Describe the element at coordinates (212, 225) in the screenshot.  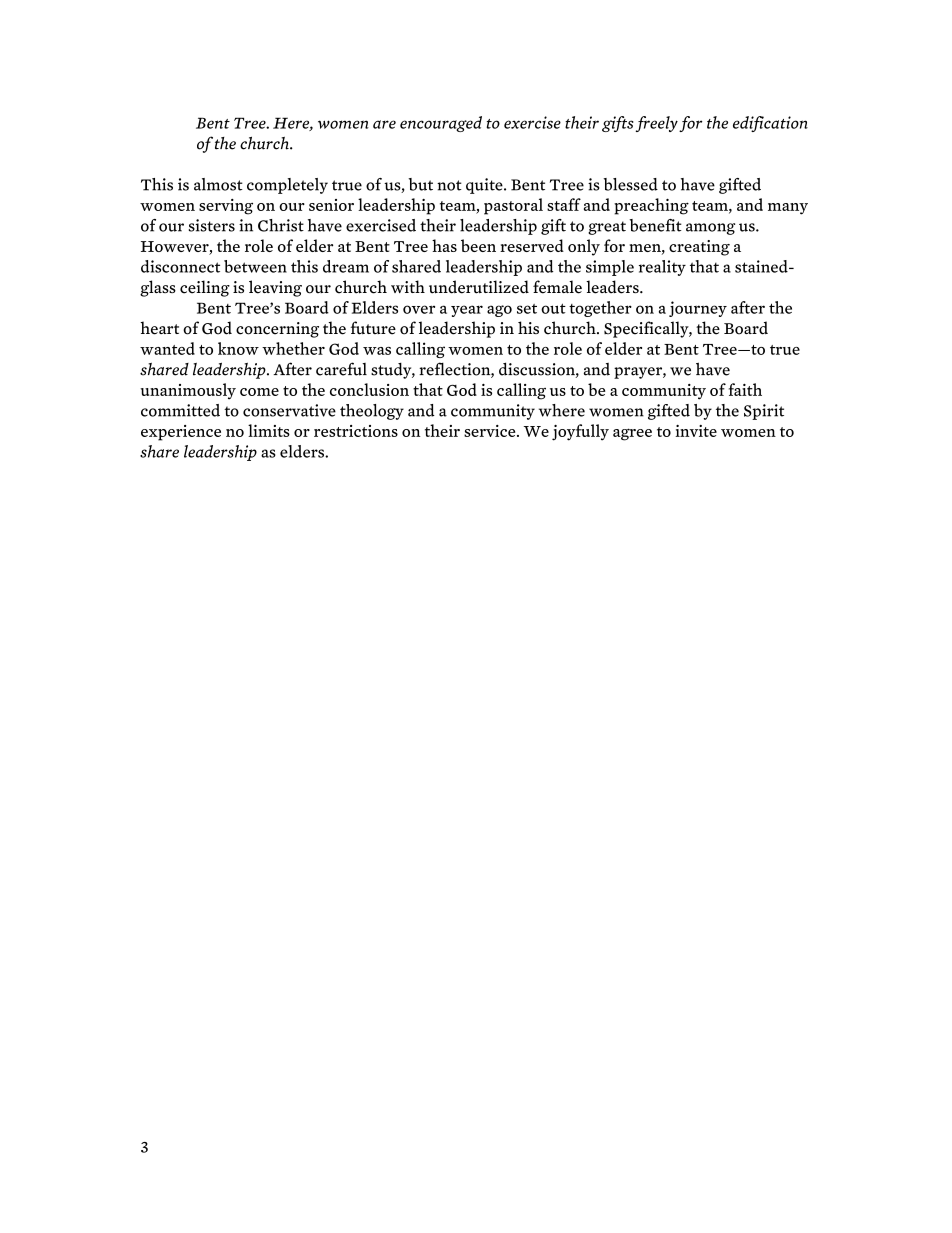
I see `sisters` at that location.
